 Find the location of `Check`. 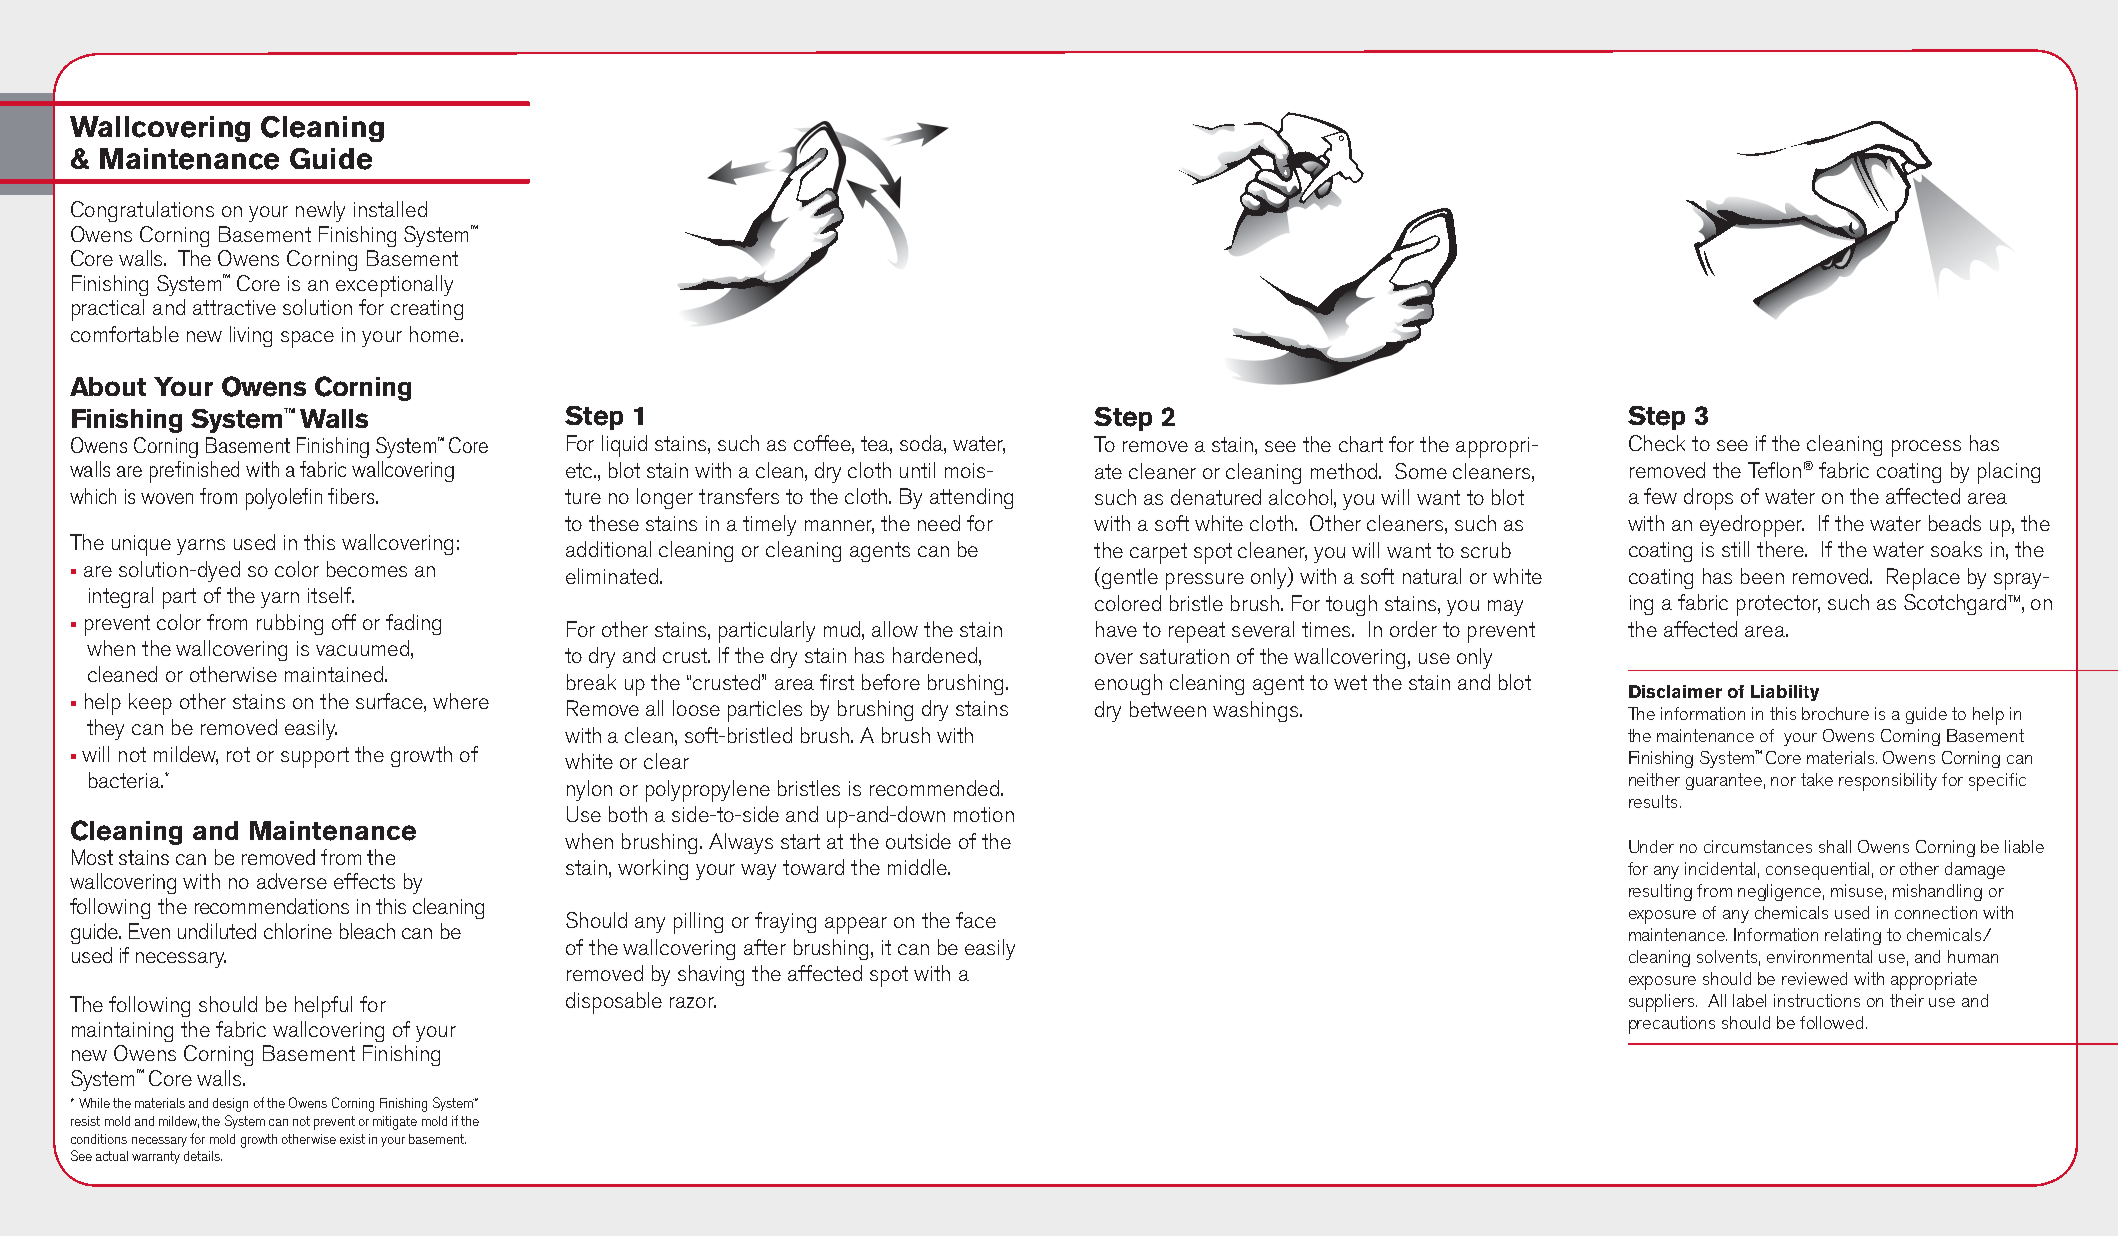

Check is located at coordinates (1657, 443).
